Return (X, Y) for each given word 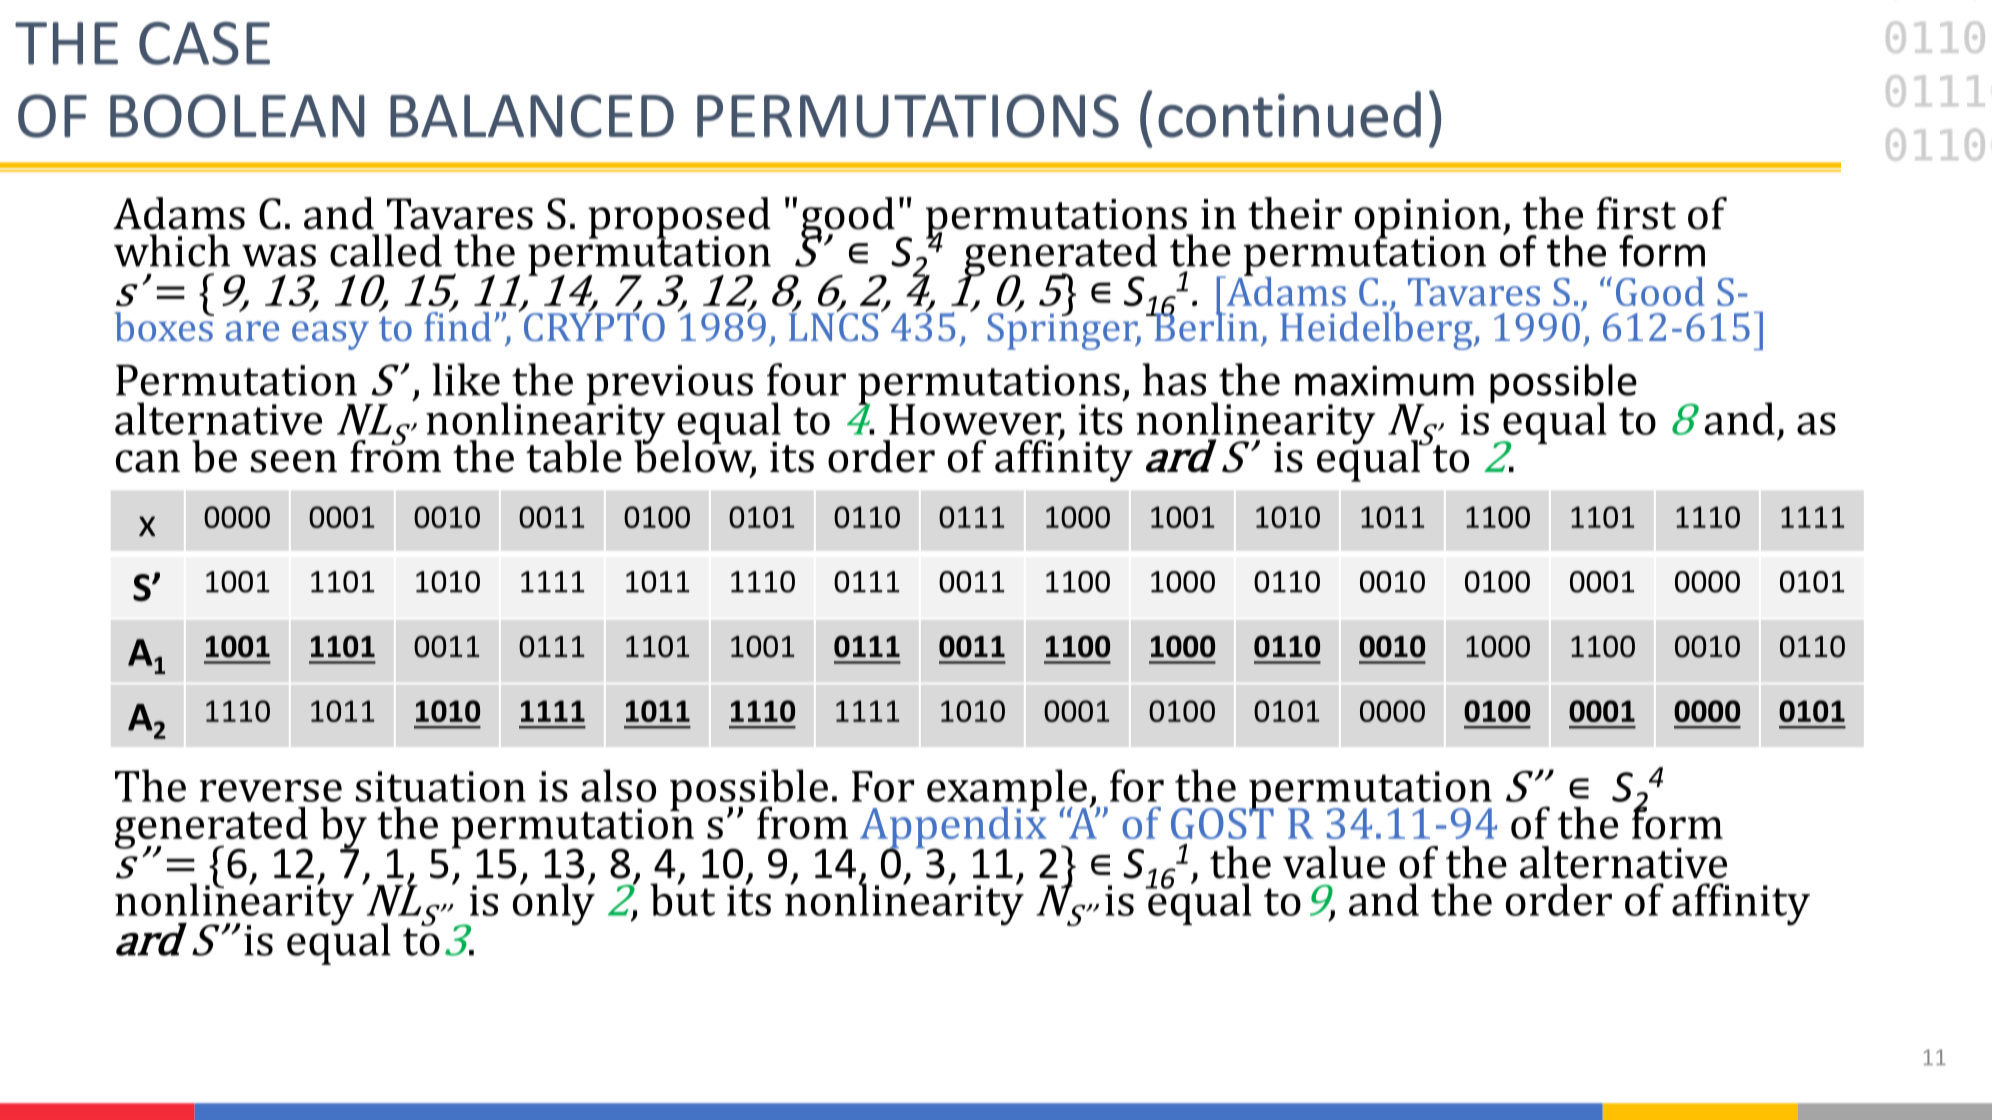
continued (1289, 114)
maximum (1384, 380)
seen (294, 461)
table (574, 456)
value (1334, 862)
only (554, 903)
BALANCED (532, 116)
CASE (204, 43)
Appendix (954, 827)
